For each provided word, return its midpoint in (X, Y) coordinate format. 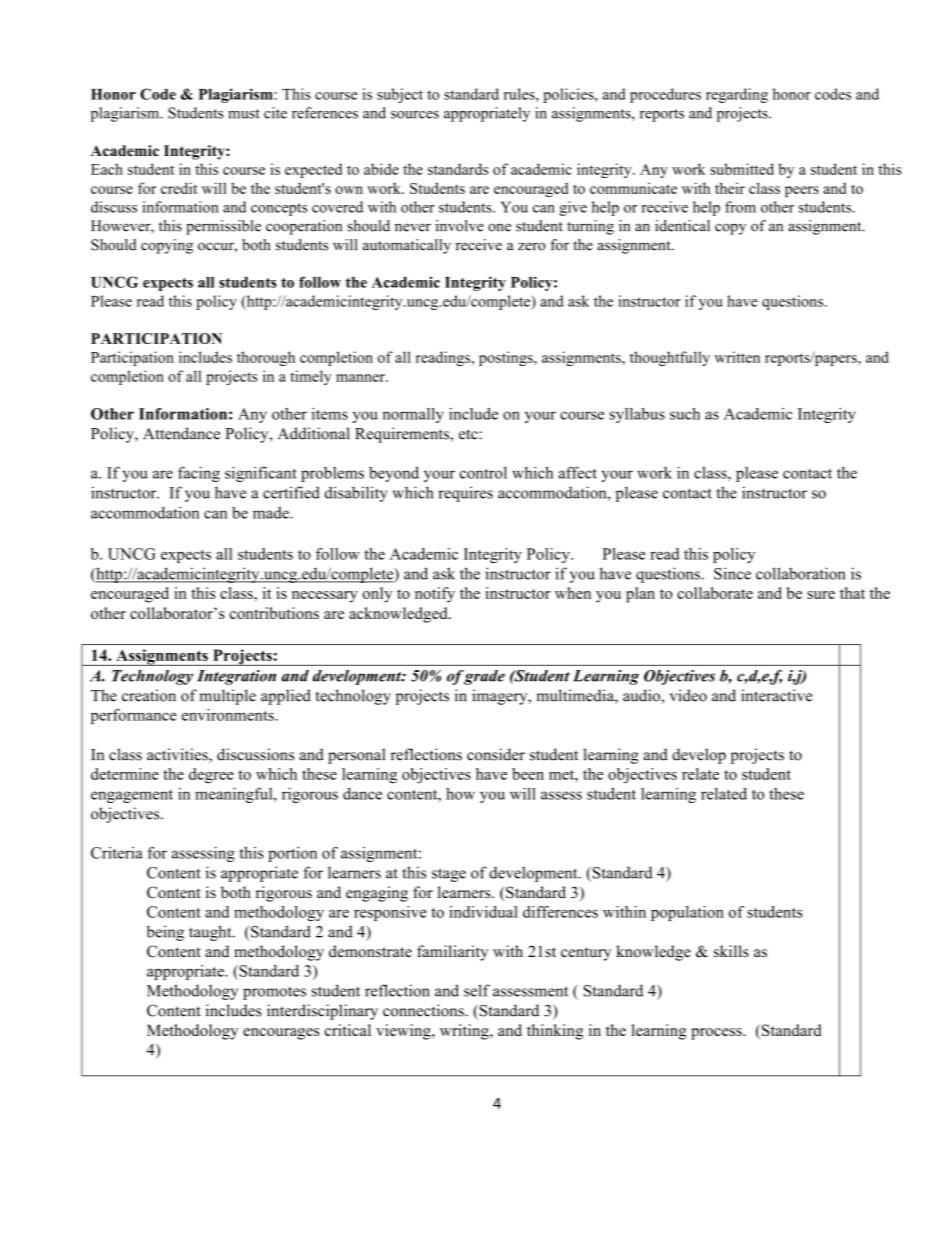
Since (732, 573)
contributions (274, 613)
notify (435, 595)
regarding (737, 95)
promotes (274, 993)
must (244, 114)
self (477, 990)
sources (415, 115)
